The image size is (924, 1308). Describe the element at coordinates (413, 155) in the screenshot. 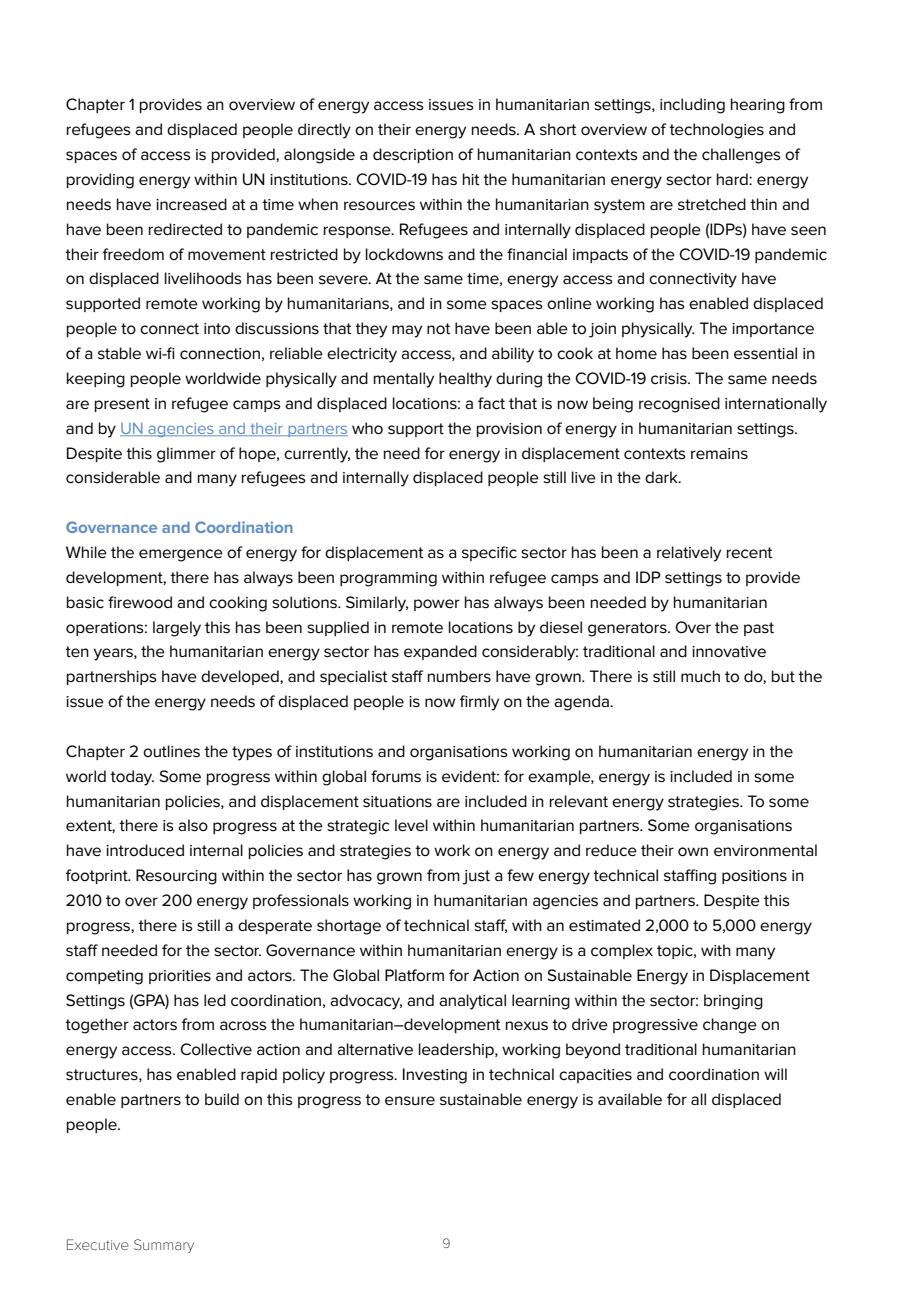

I see `description` at that location.
